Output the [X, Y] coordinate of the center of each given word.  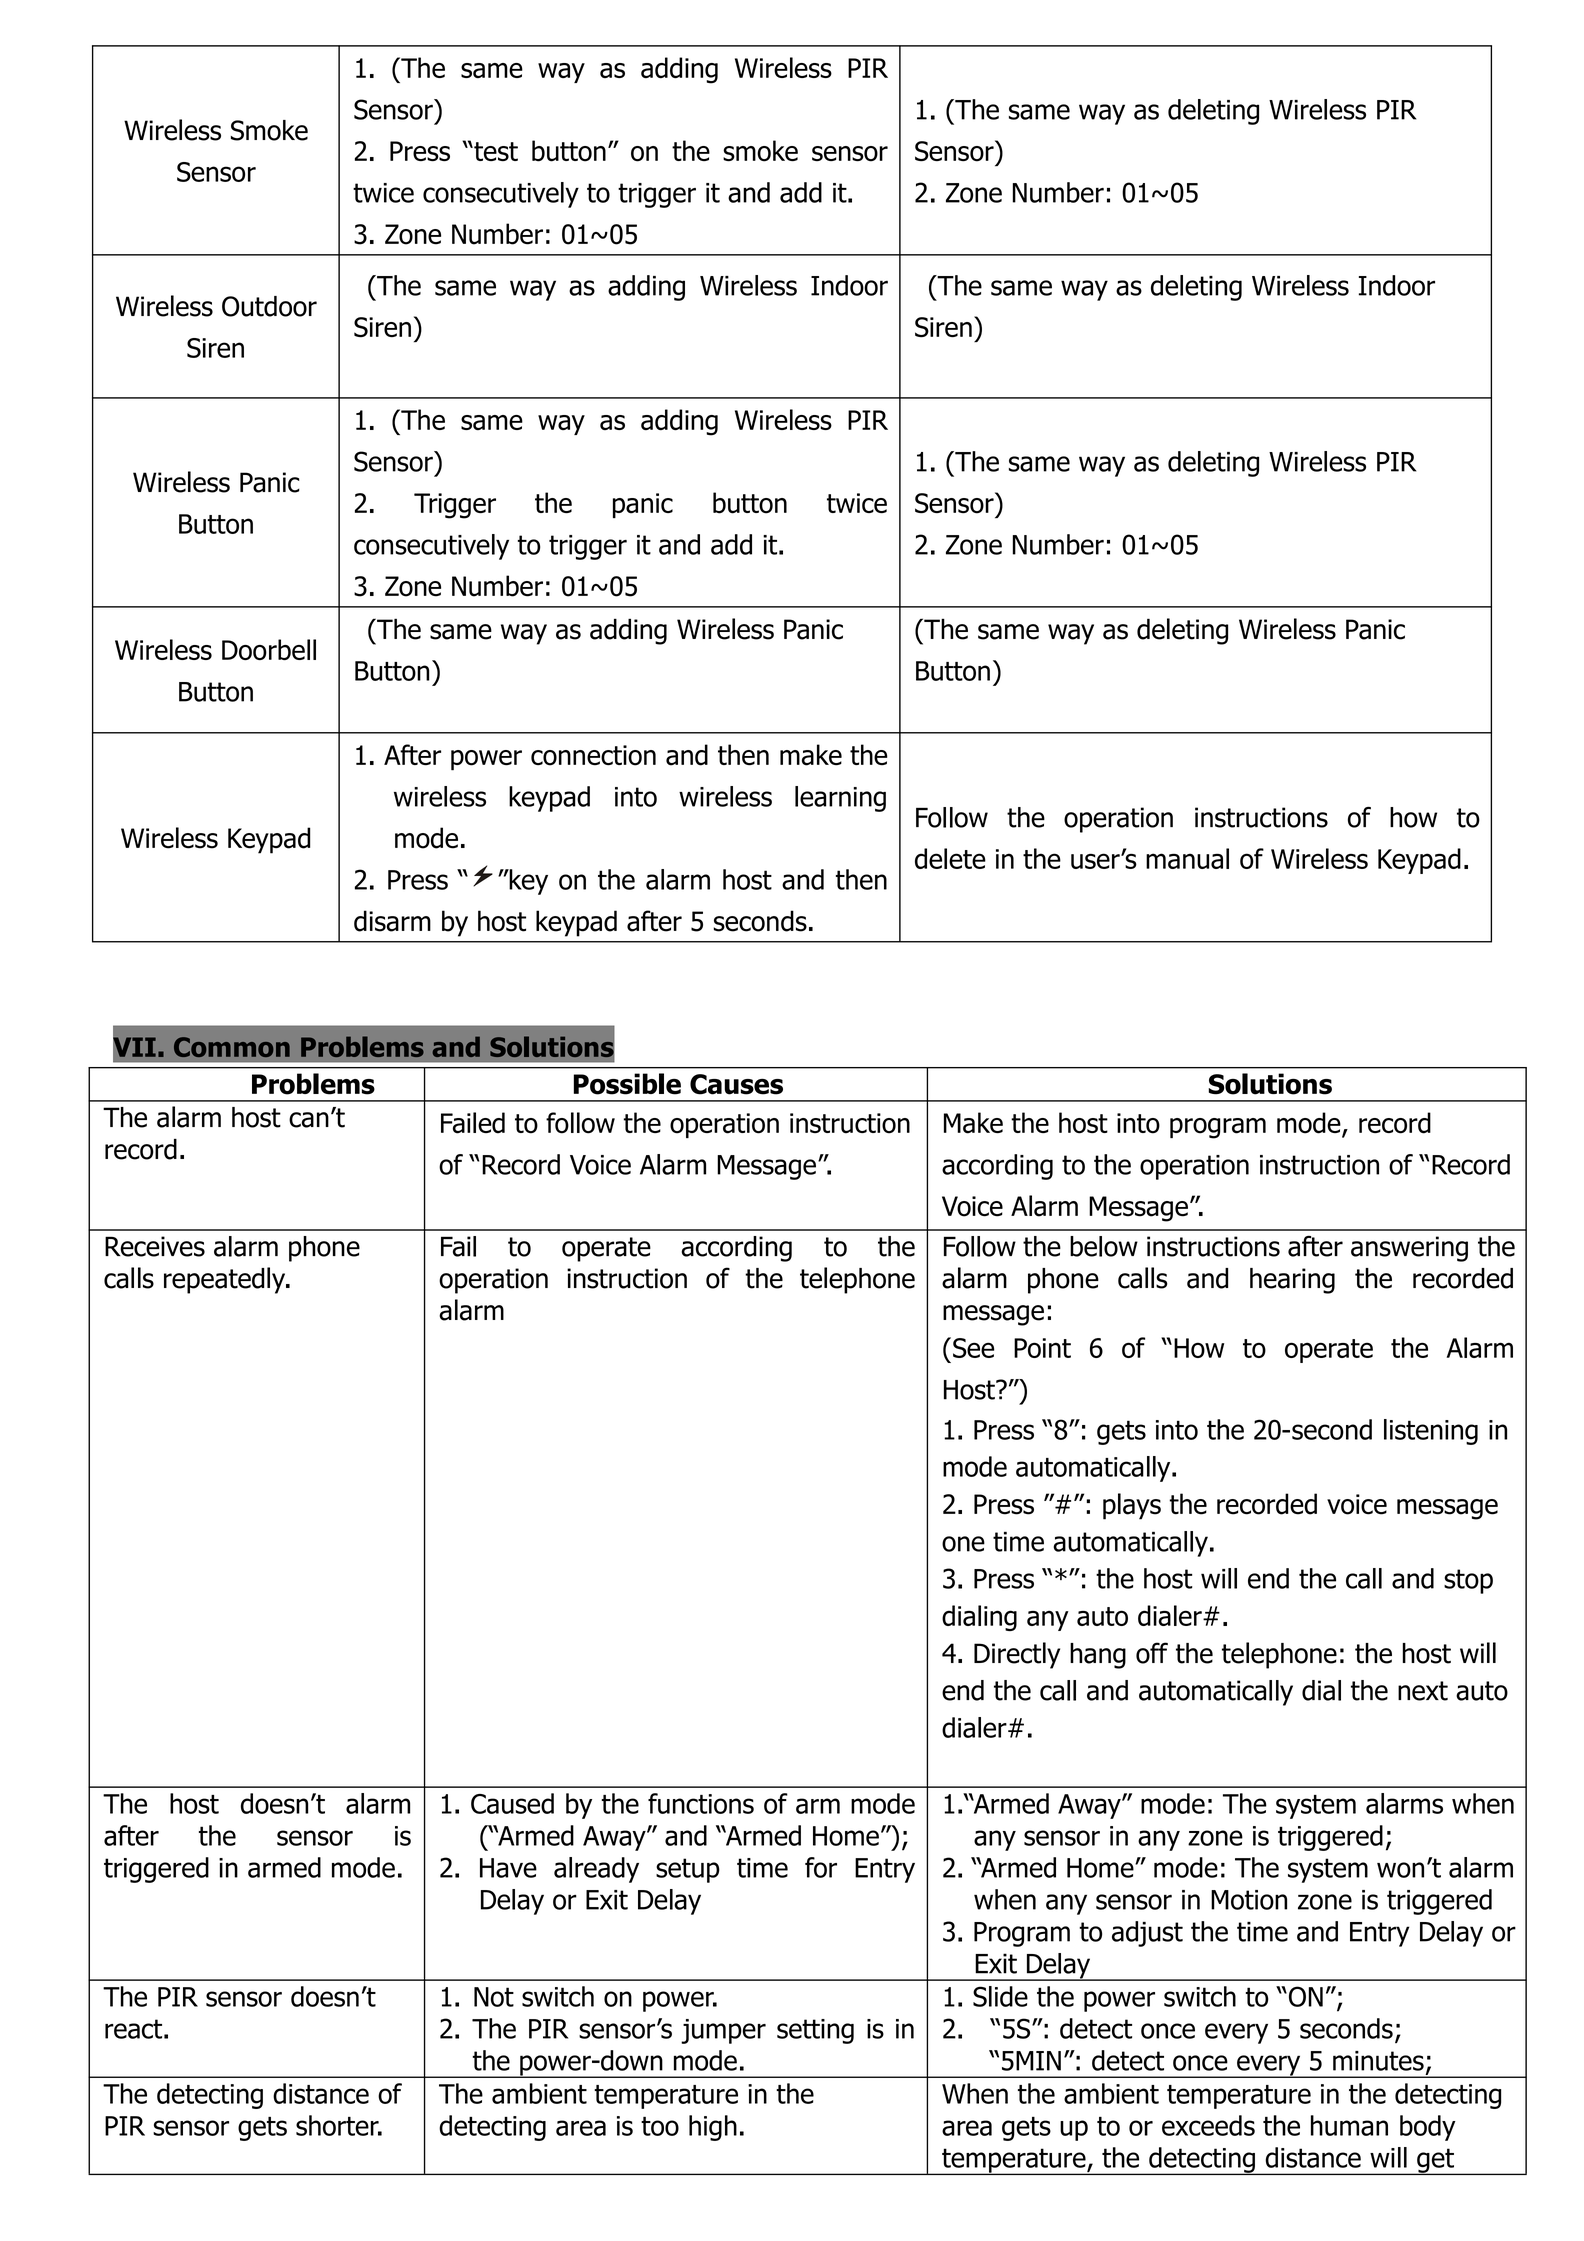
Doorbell [269, 649]
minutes [1378, 2061]
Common [232, 1047]
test [495, 151]
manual [1187, 858]
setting [815, 2031]
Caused [512, 1803]
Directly [1017, 1655]
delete [950, 858]
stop [1468, 1581]
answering [1409, 1249]
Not [494, 1997]
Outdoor [269, 306]
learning [840, 799]
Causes [736, 1084]
